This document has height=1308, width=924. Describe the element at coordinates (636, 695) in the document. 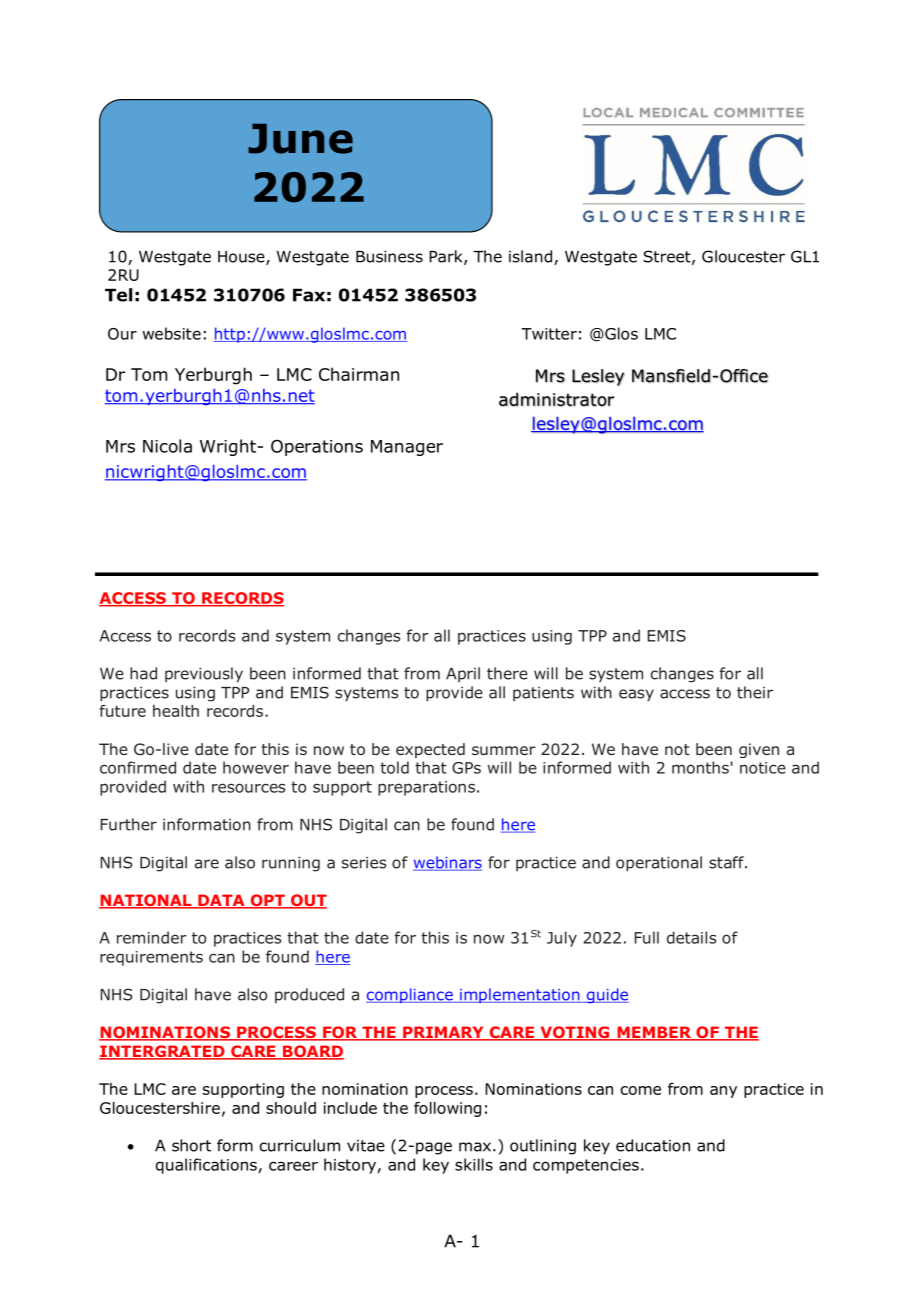

I see `easy` at that location.
